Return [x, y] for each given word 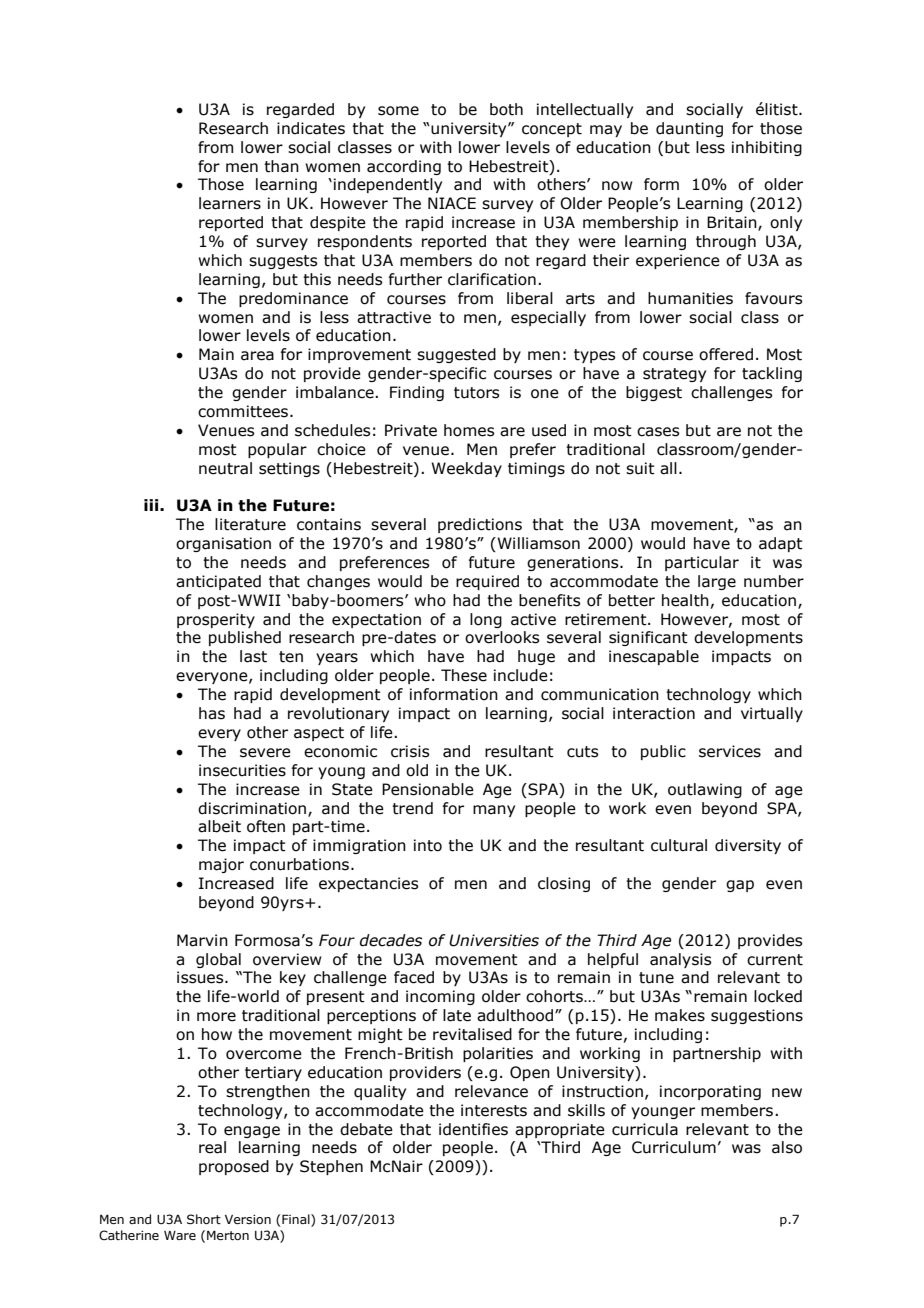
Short [204, 1219]
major [221, 865]
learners [230, 203]
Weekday [466, 469]
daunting [689, 129]
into [428, 845]
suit [640, 468]
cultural [679, 845]
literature [250, 524]
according [404, 167]
